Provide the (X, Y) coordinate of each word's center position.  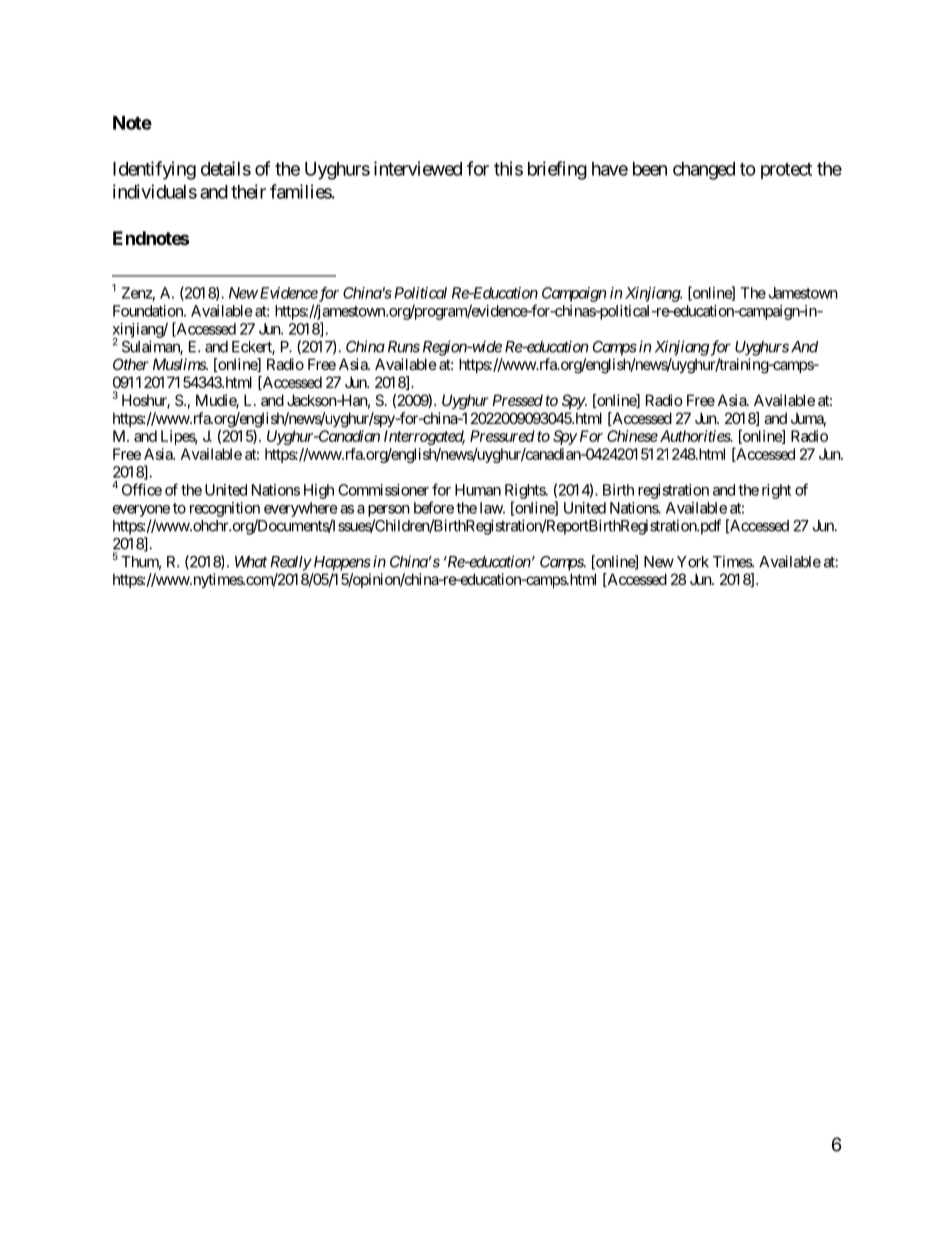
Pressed (517, 400)
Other (131, 364)
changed (704, 171)
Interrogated (424, 437)
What (251, 562)
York (693, 562)
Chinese (632, 436)
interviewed (418, 168)
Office (142, 489)
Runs (404, 347)
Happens (341, 563)
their (248, 191)
